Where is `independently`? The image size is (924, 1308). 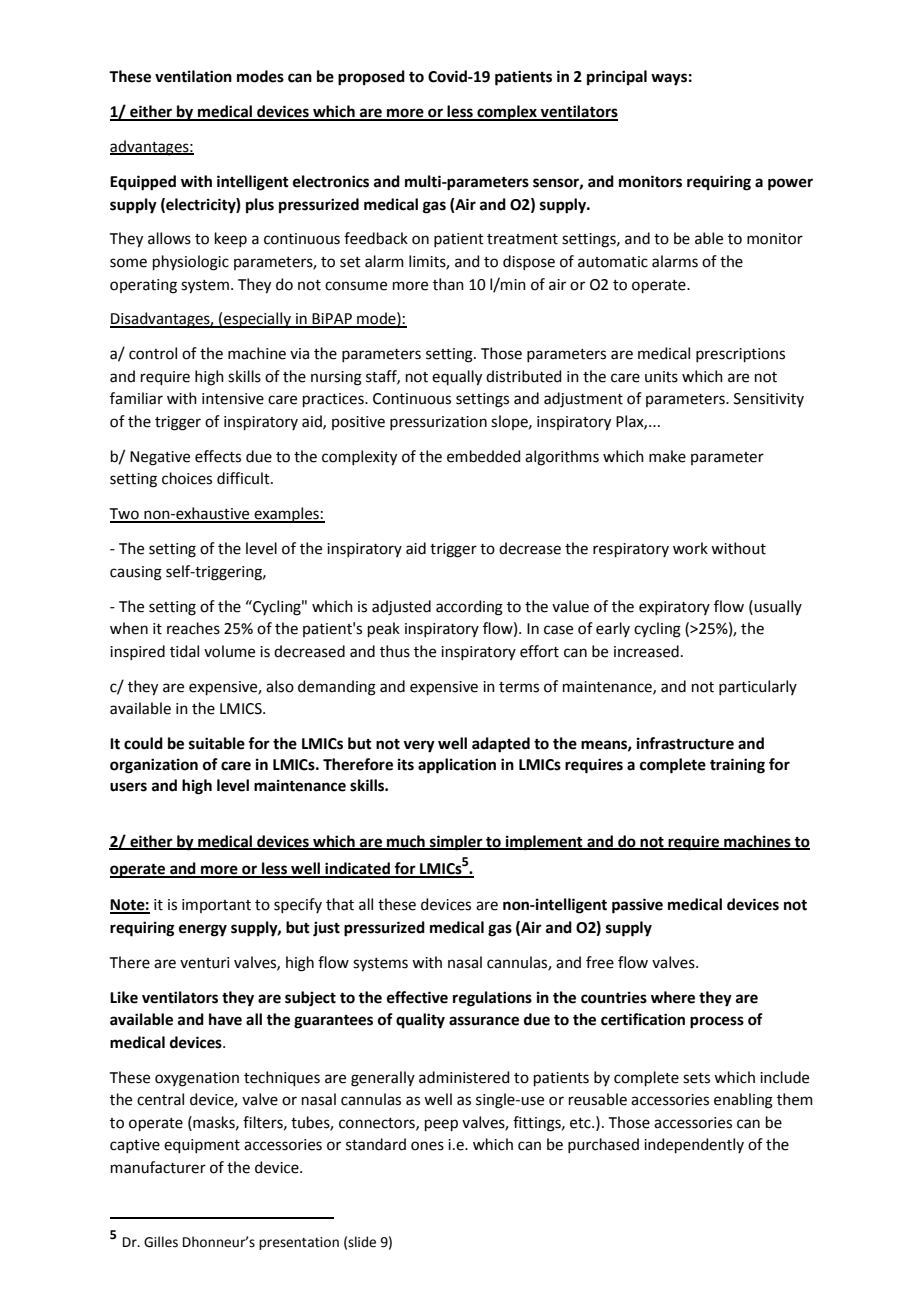
independently is located at coordinates (694, 1145).
